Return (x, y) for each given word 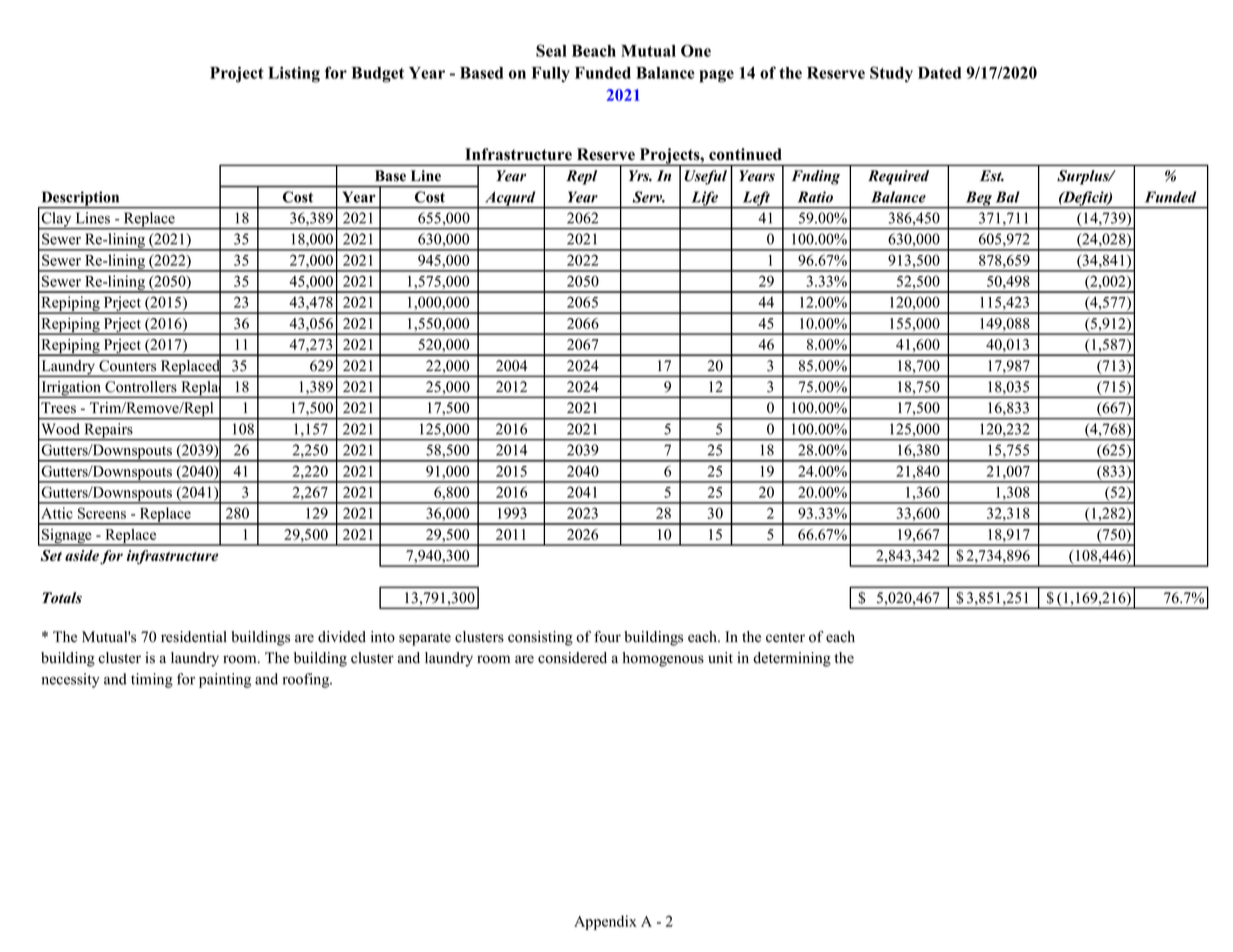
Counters (127, 366)
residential (194, 637)
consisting (540, 638)
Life (705, 199)
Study (891, 74)
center (785, 638)
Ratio (815, 197)
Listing (294, 74)
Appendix (605, 922)
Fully (551, 75)
